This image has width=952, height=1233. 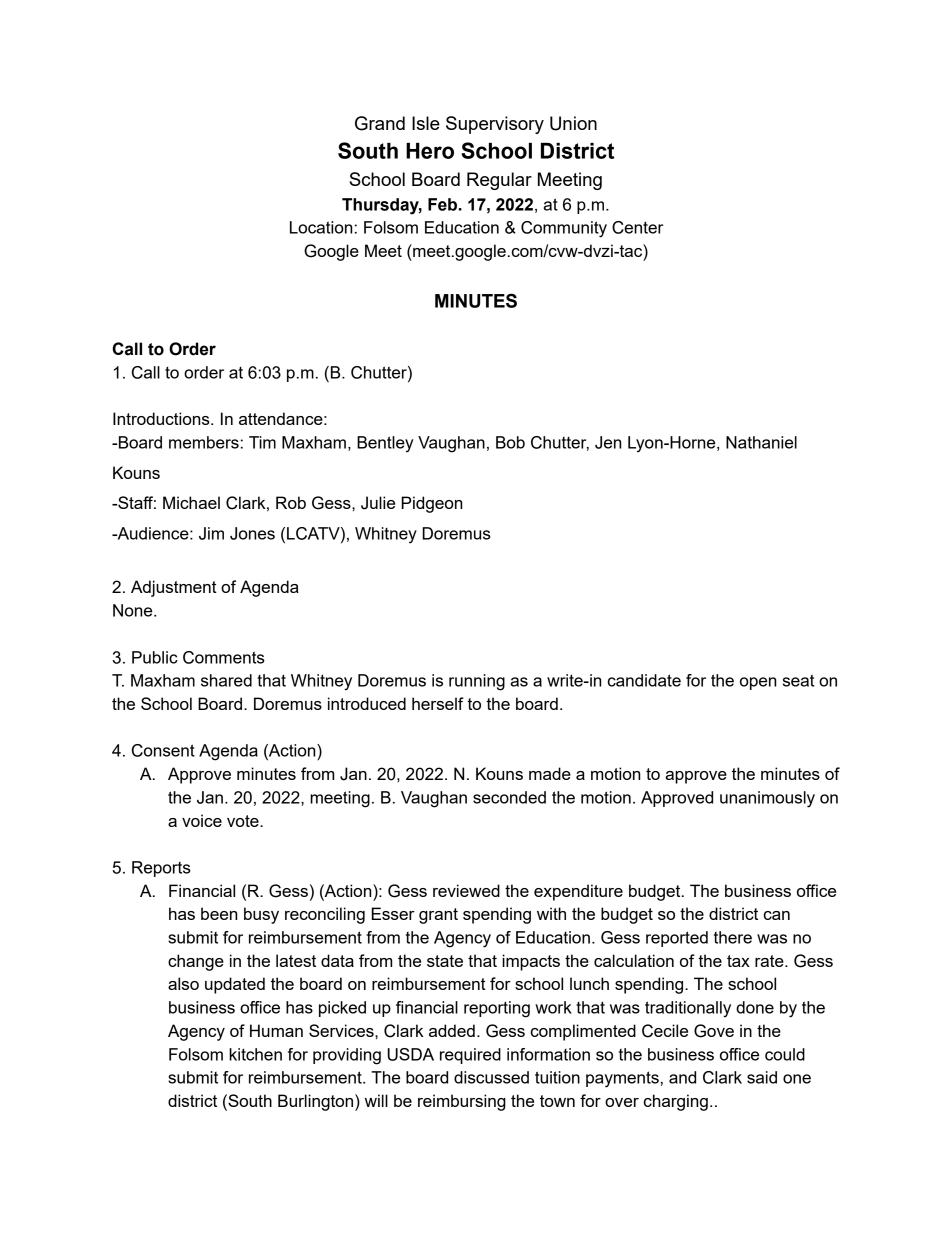 I want to click on Adjustment, so click(x=174, y=588).
